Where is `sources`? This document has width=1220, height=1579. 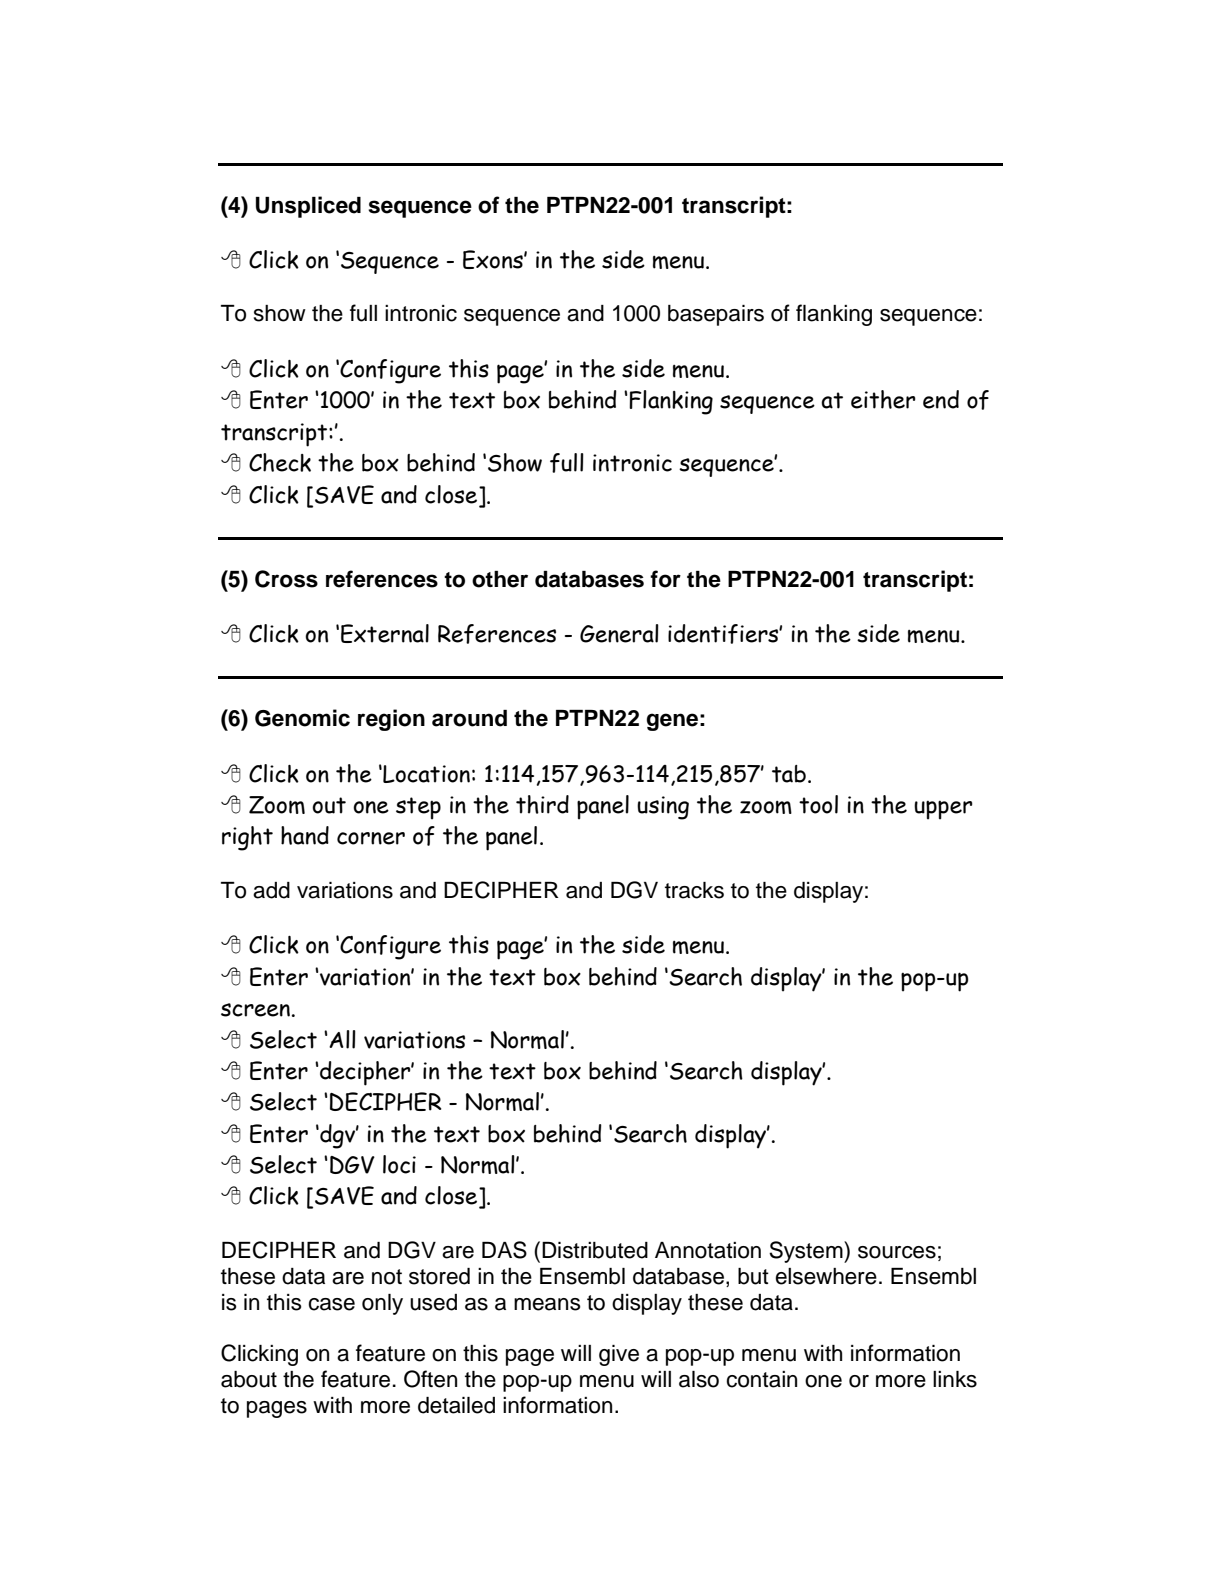 sources is located at coordinates (897, 1252).
